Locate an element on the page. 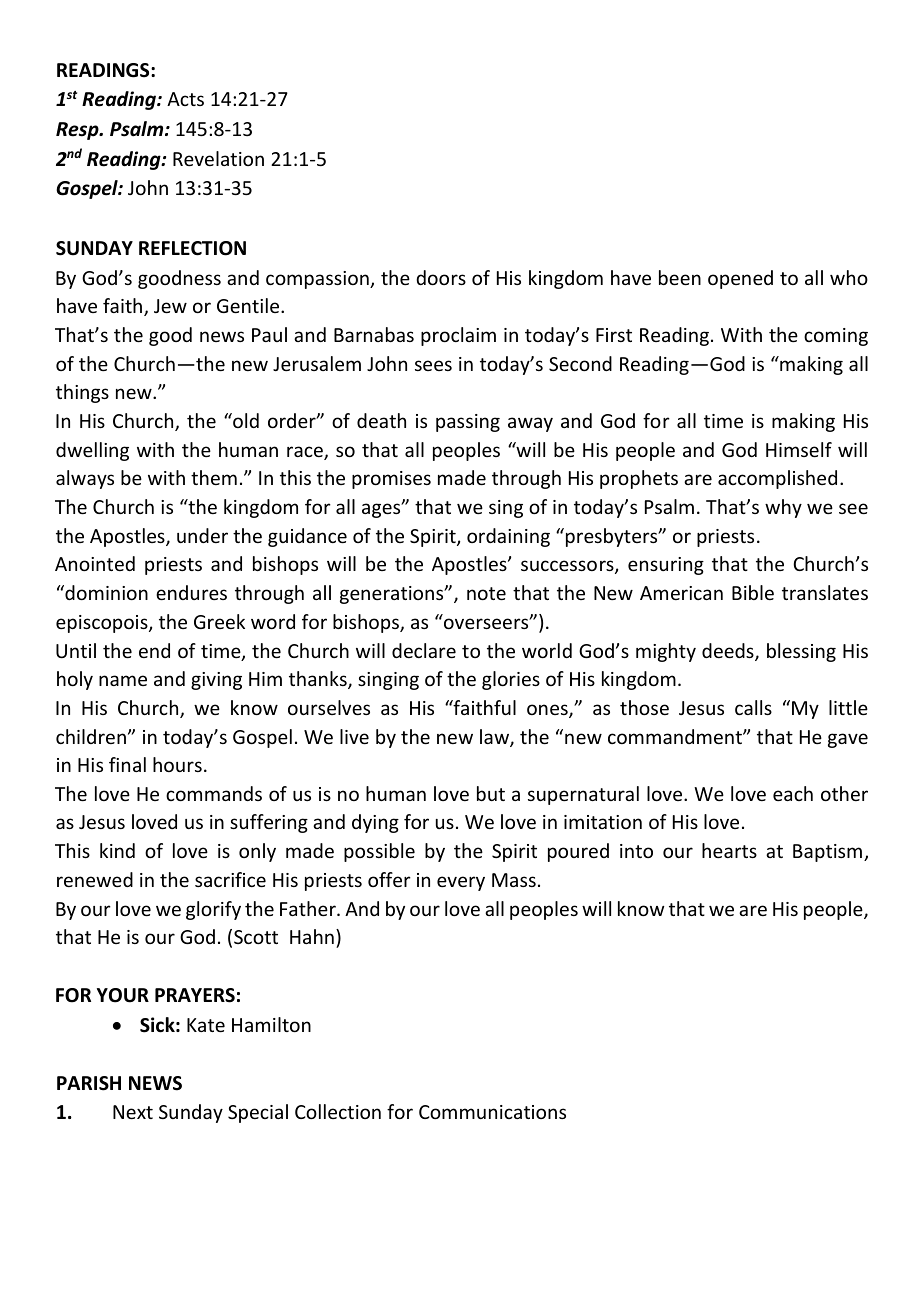  opened is located at coordinates (740, 279).
